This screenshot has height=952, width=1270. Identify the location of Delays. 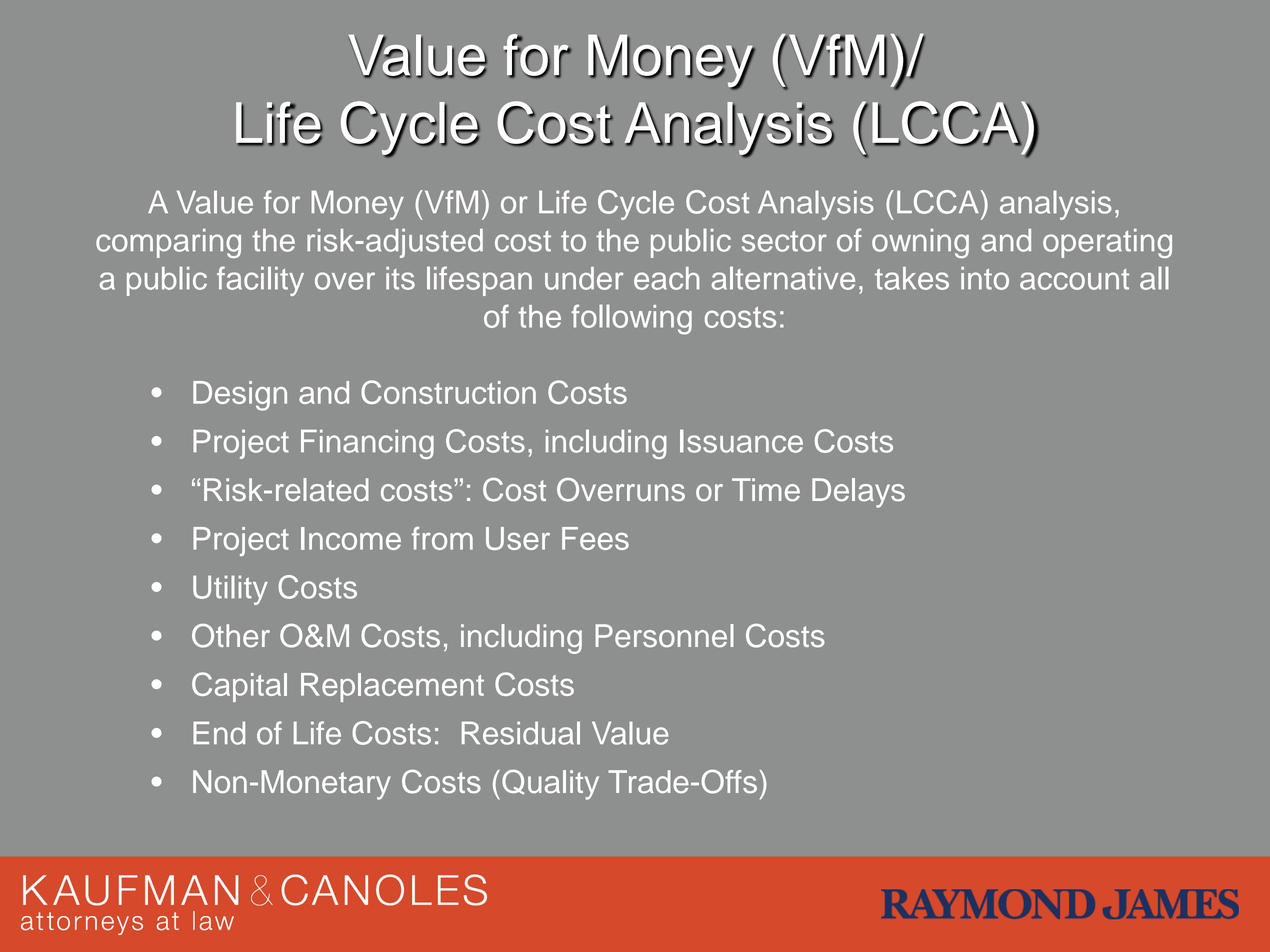
(858, 493).
